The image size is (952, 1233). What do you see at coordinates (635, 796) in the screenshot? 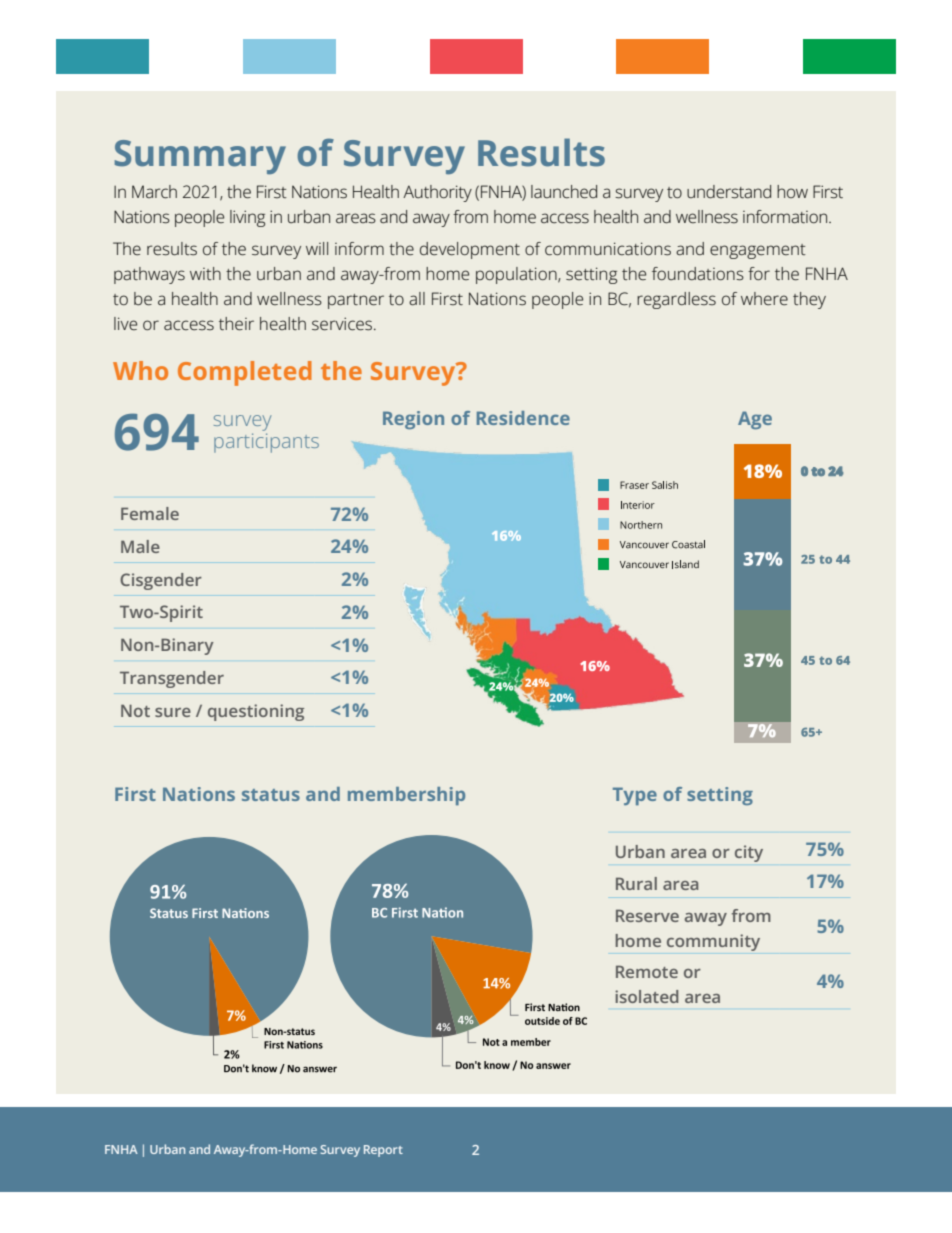
I see `Type` at bounding box center [635, 796].
